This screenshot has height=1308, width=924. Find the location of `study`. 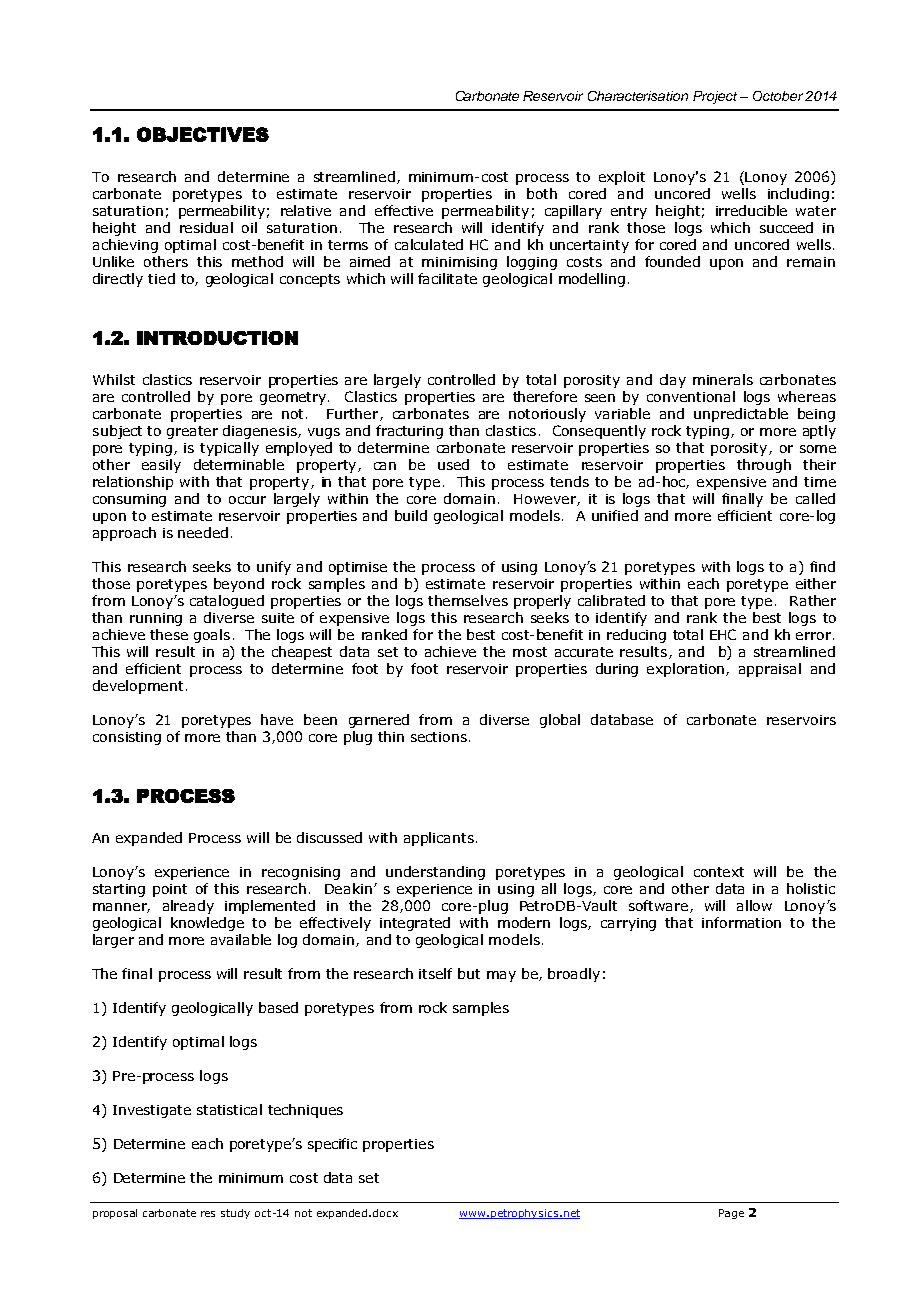

study is located at coordinates (235, 1214).
